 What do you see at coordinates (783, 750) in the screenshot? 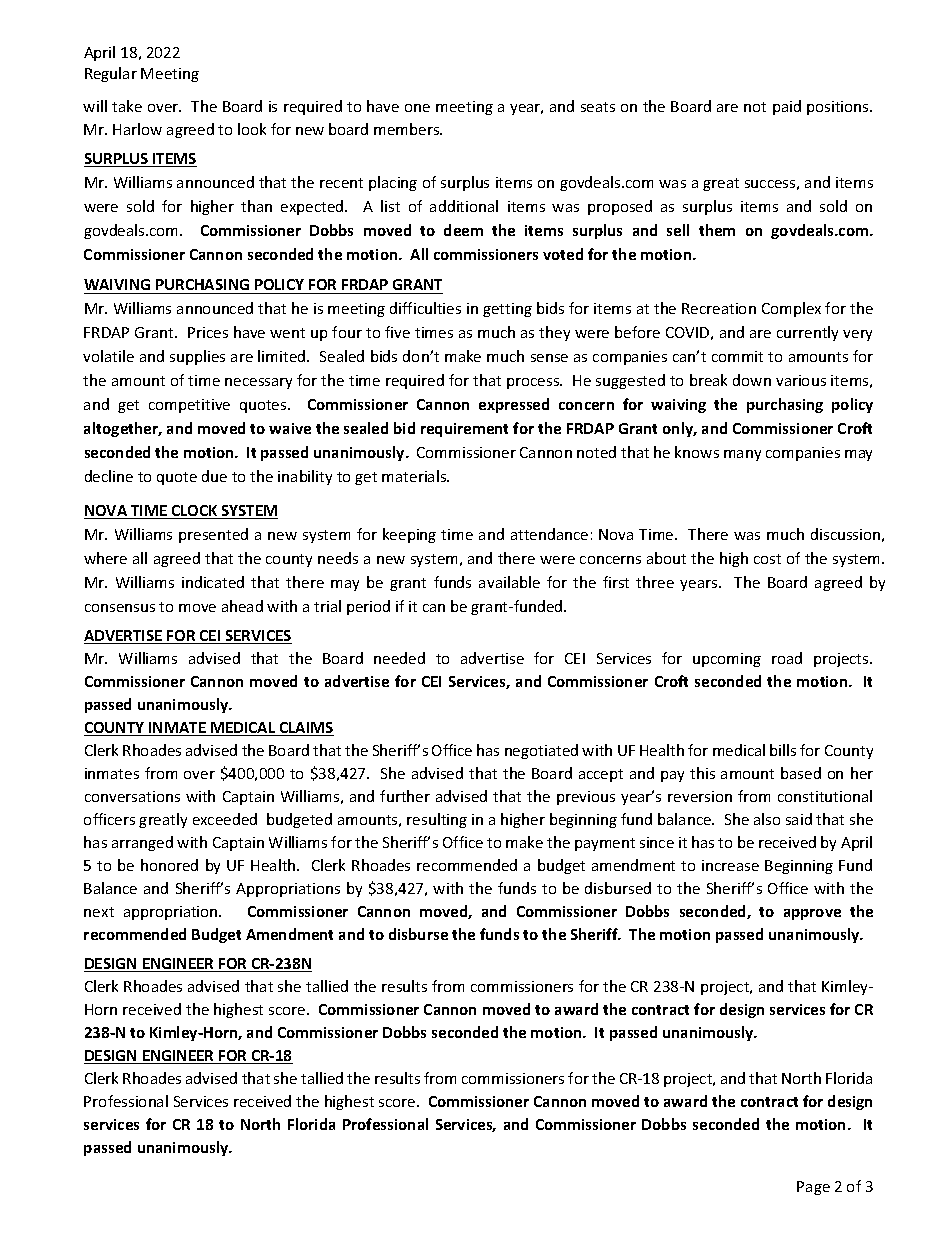
I see `bills` at bounding box center [783, 750].
